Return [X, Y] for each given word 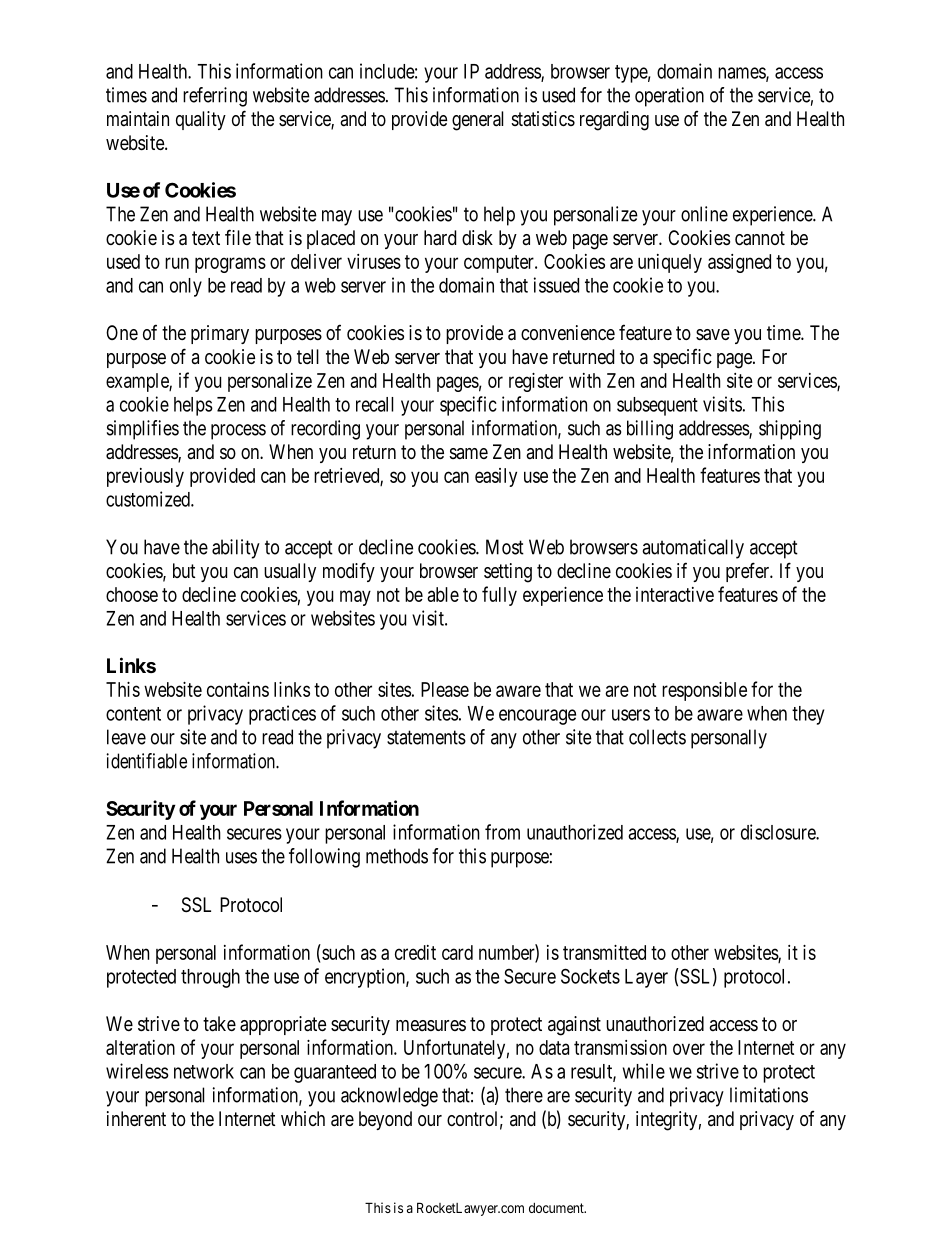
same [468, 453]
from [502, 832]
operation [669, 97]
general [477, 121]
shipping [790, 430]
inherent [136, 1118]
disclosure [779, 832]
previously [145, 477]
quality [201, 120]
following [324, 858]
